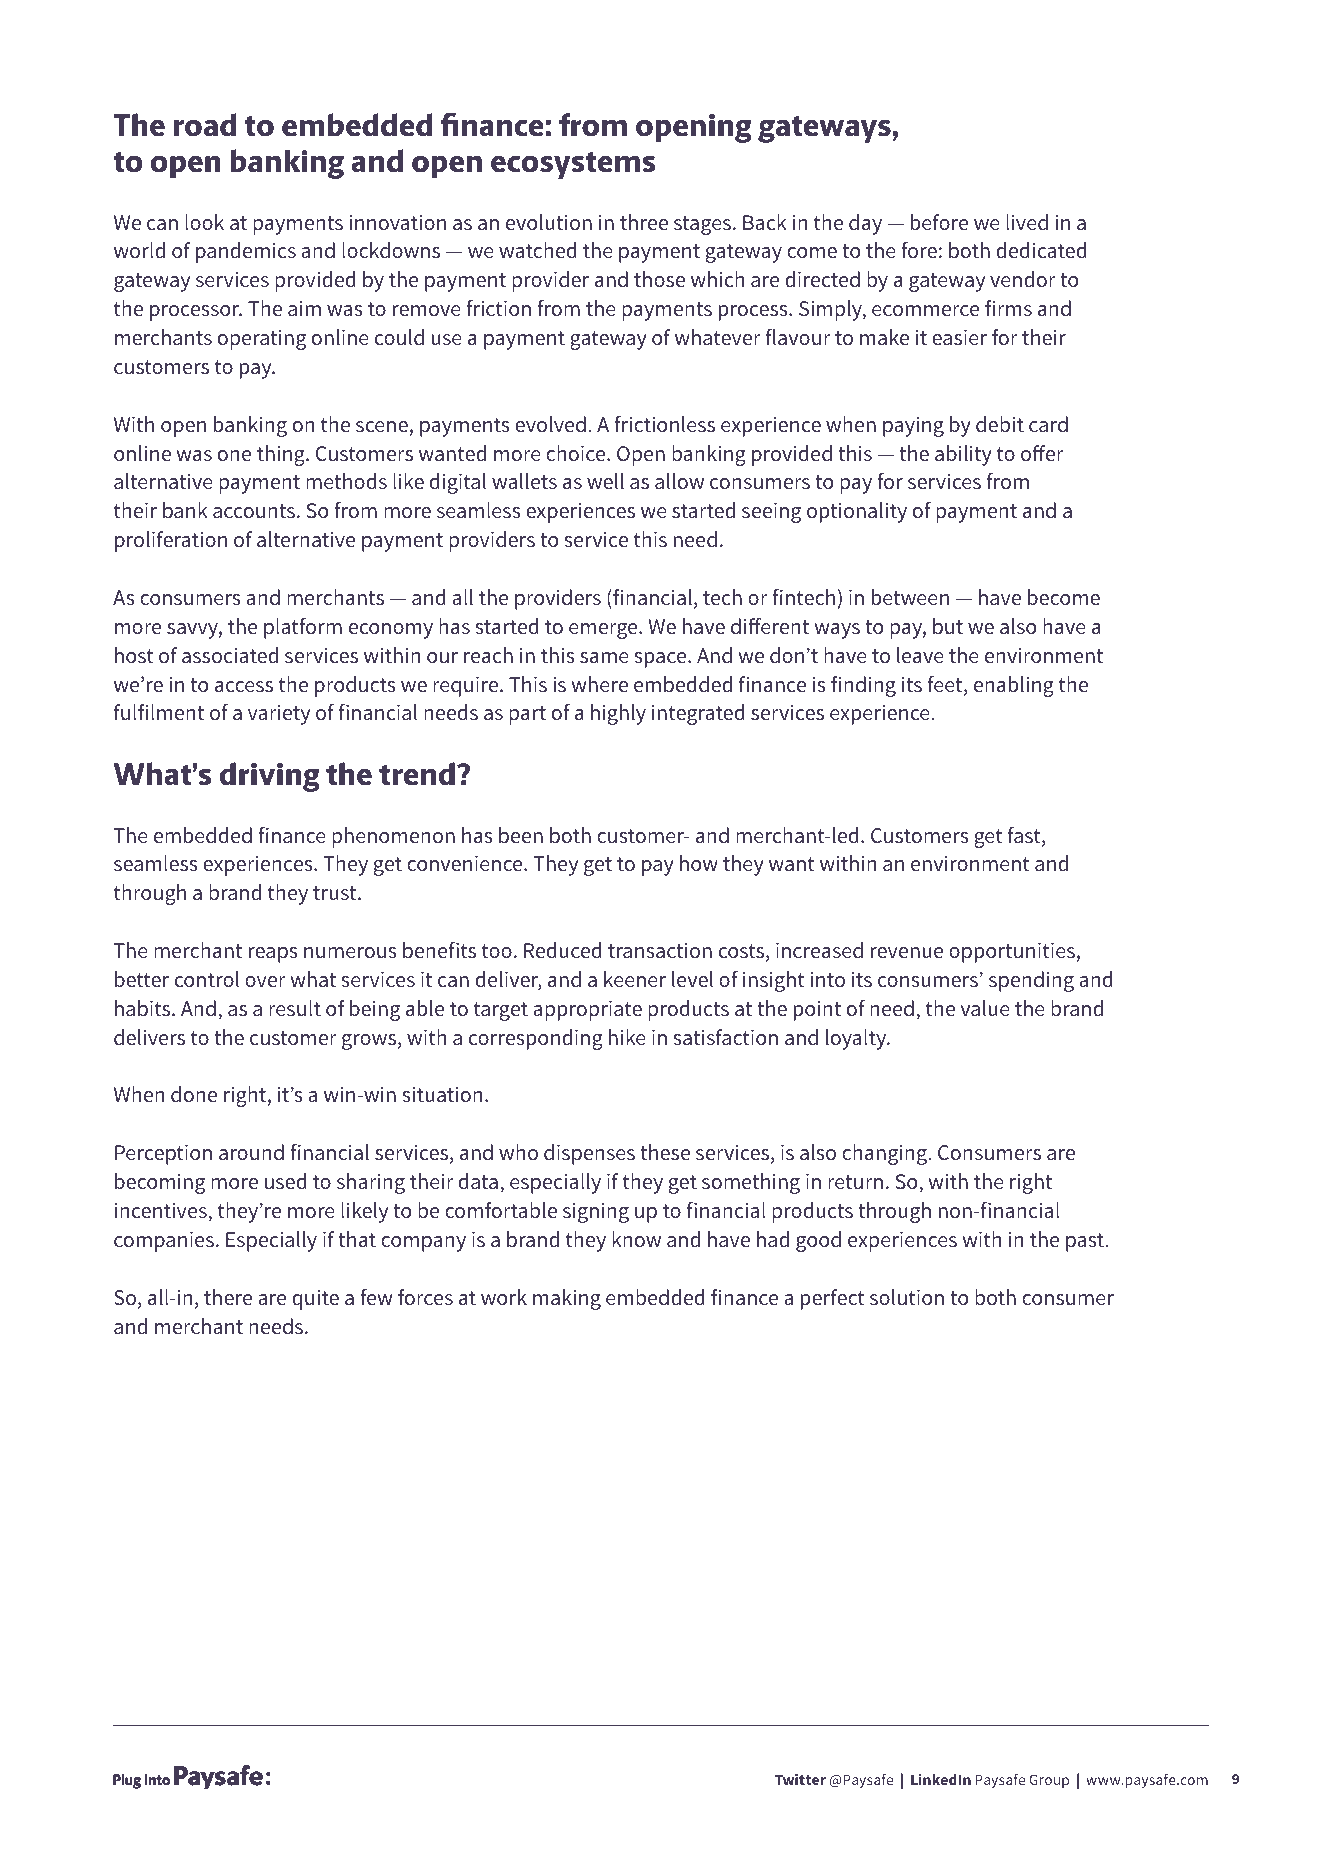  I want to click on ecosystems, so click(573, 165).
